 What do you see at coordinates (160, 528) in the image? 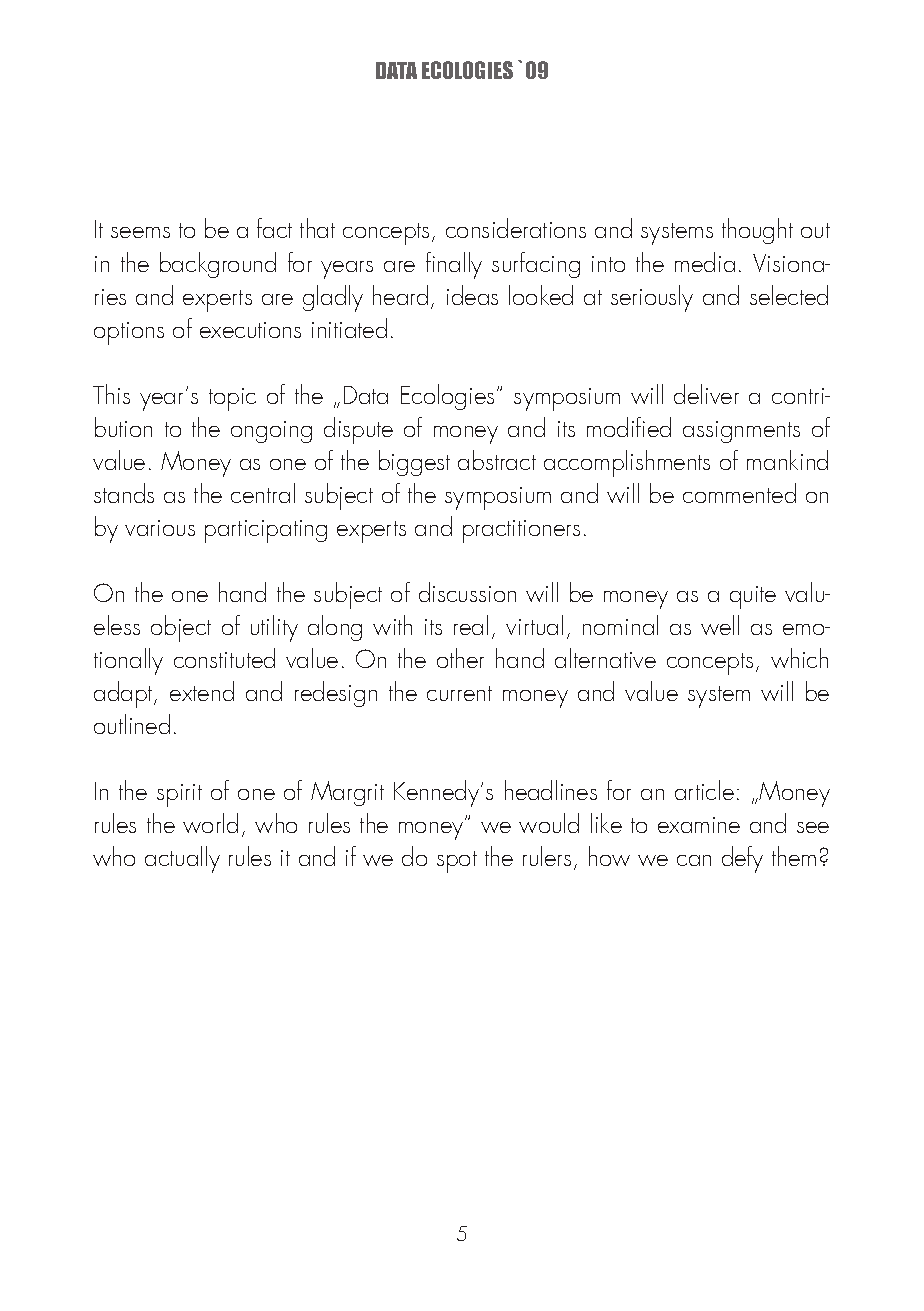
I see `various` at bounding box center [160, 528].
